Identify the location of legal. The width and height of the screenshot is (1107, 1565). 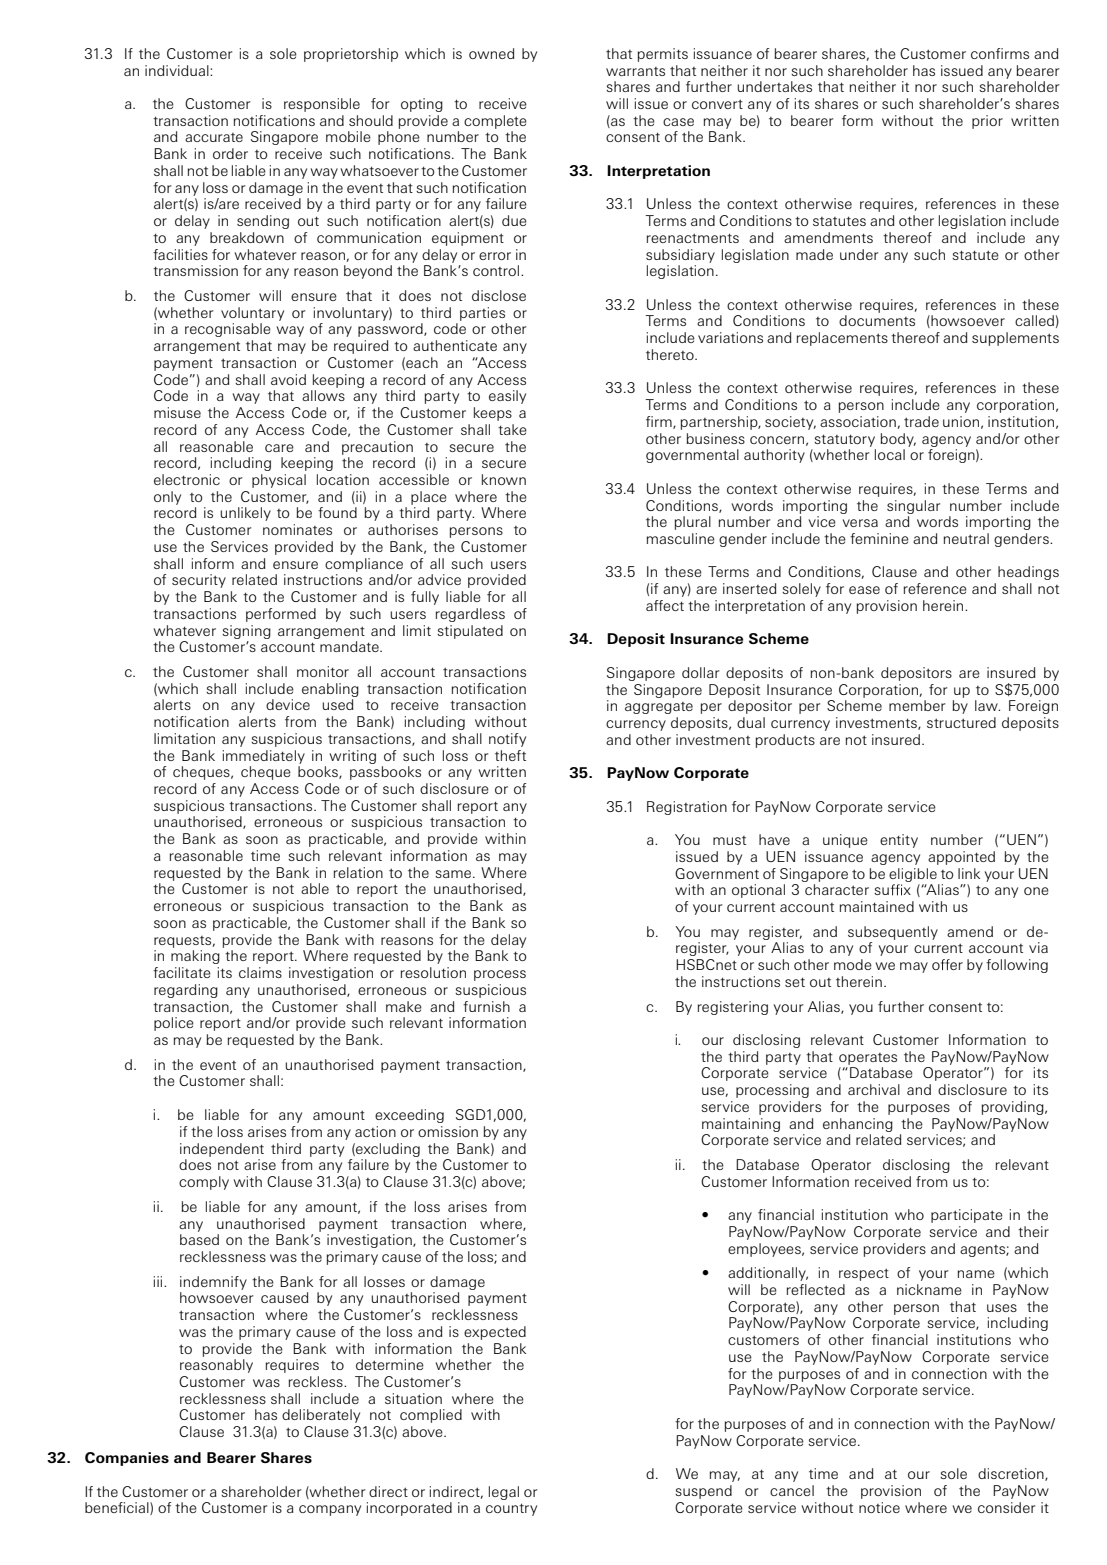
(504, 1493).
